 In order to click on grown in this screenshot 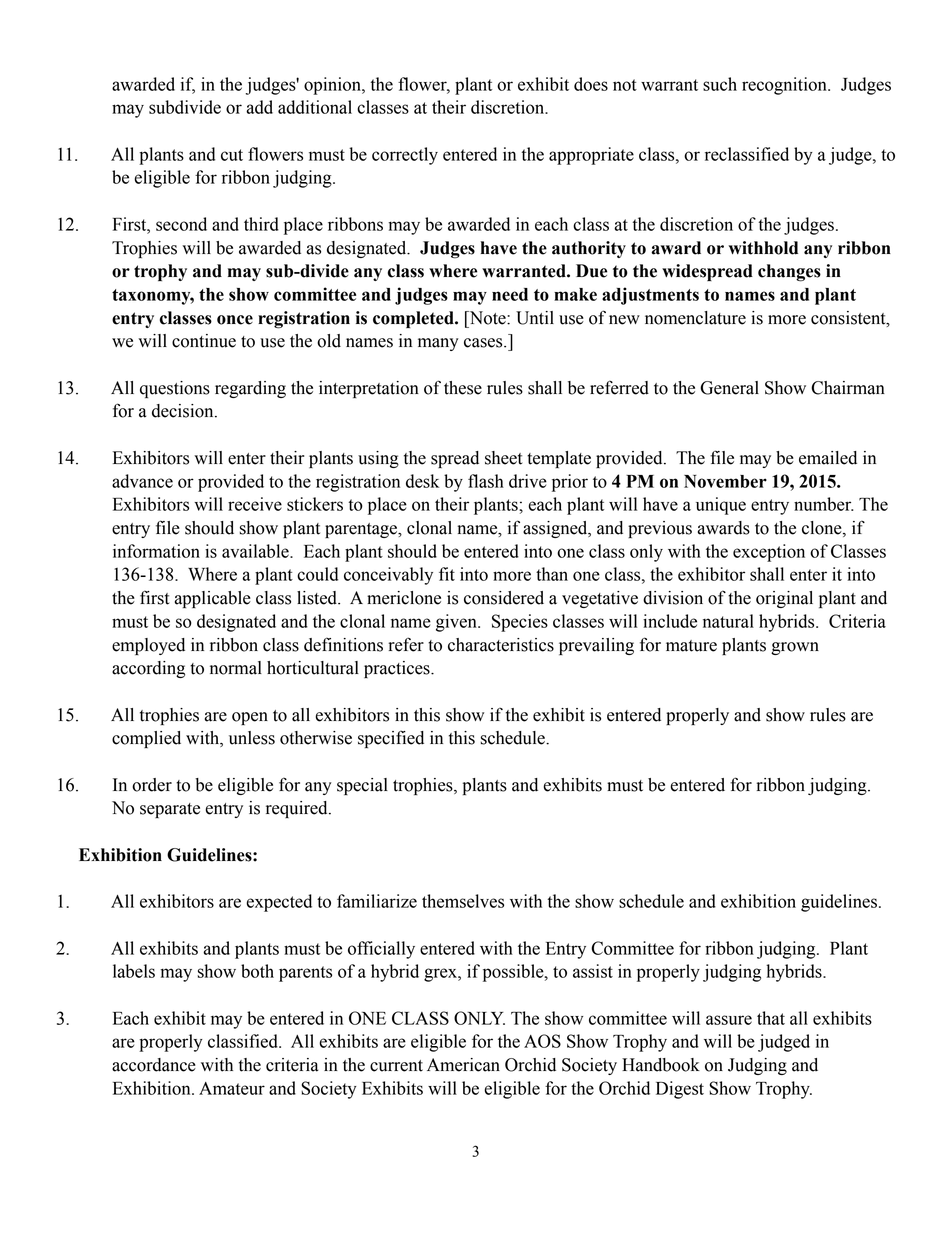, I will do `click(795, 648)`.
